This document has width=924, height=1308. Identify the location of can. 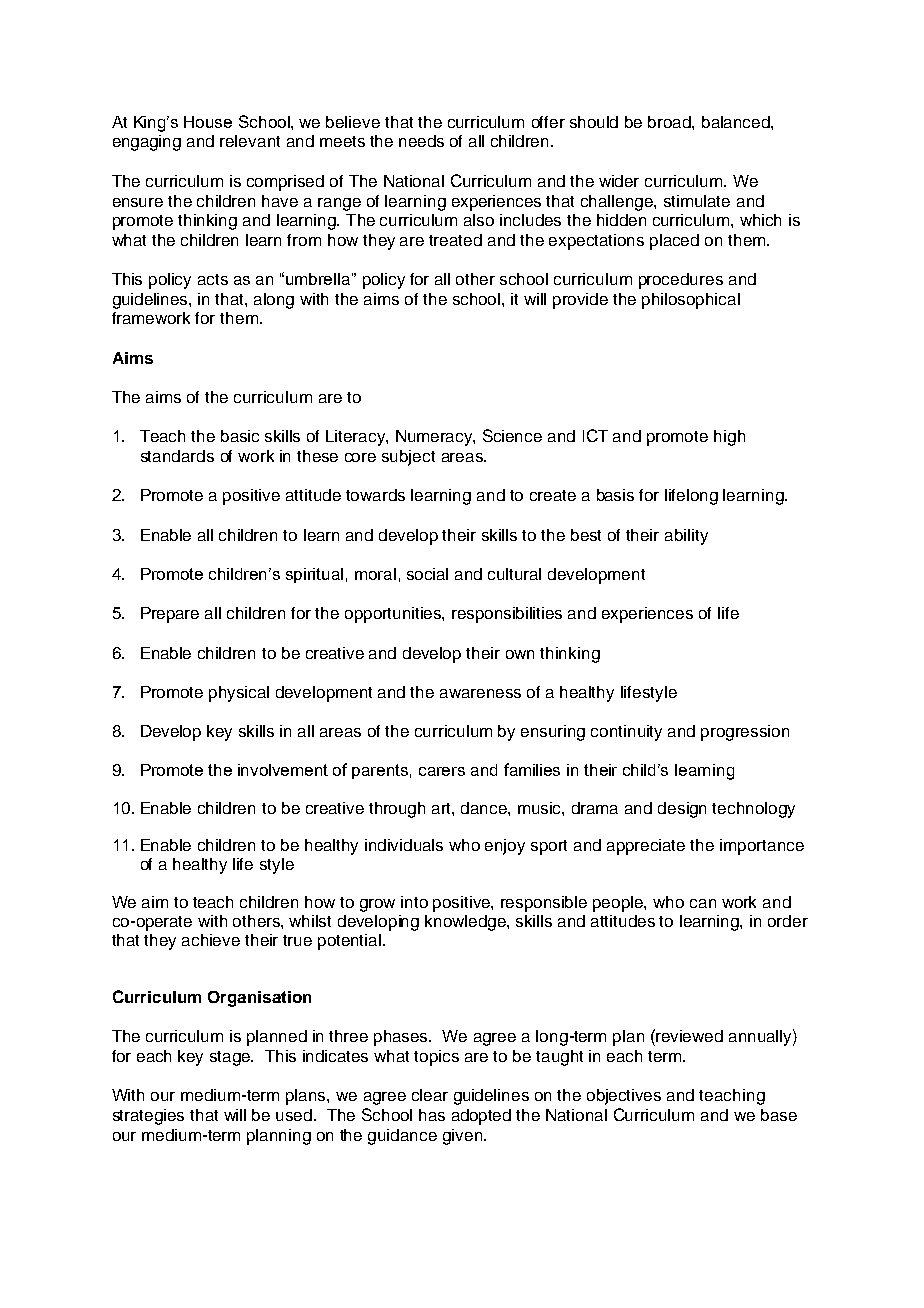
(703, 903).
